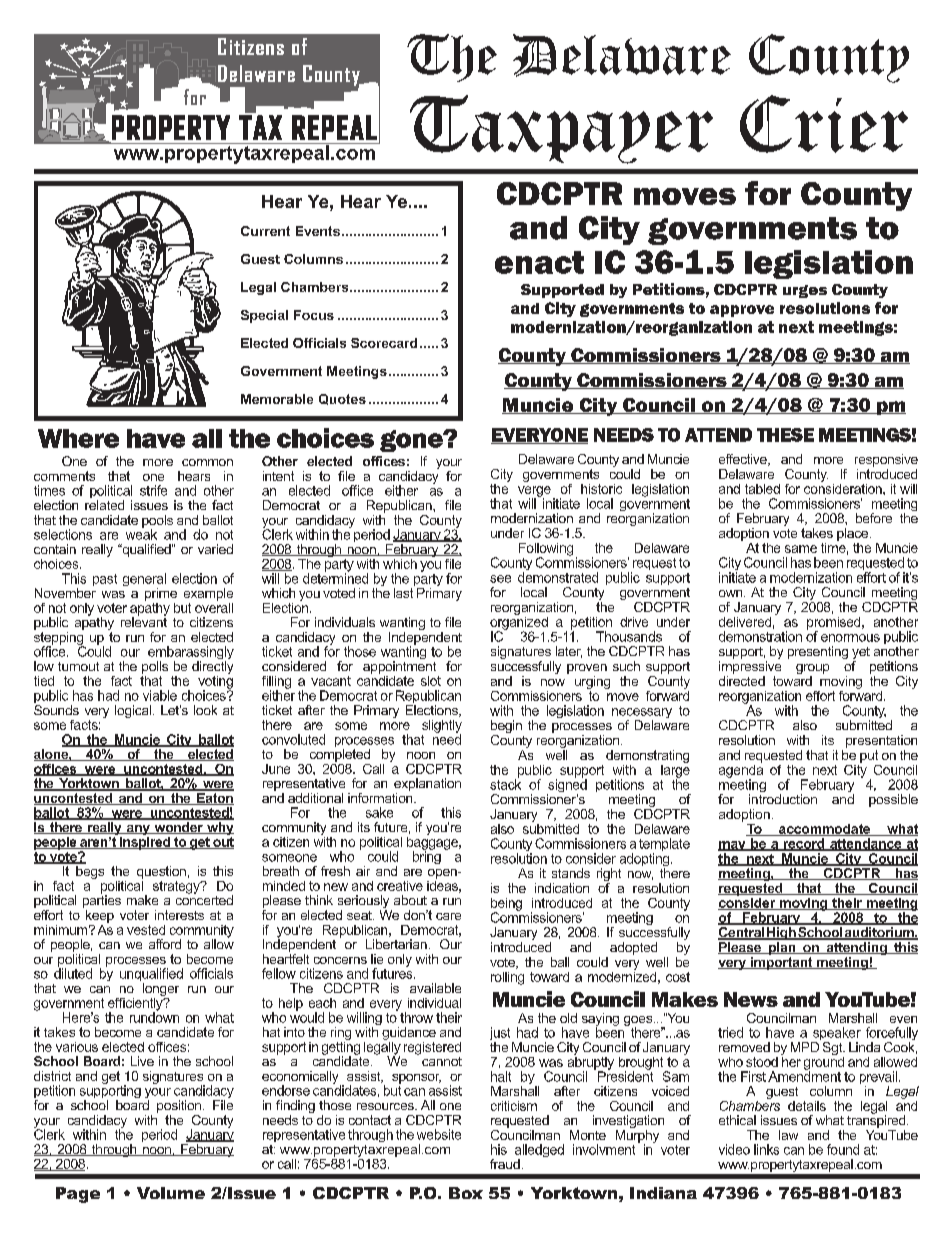  What do you see at coordinates (824, 124) in the page?
I see `Crier` at bounding box center [824, 124].
